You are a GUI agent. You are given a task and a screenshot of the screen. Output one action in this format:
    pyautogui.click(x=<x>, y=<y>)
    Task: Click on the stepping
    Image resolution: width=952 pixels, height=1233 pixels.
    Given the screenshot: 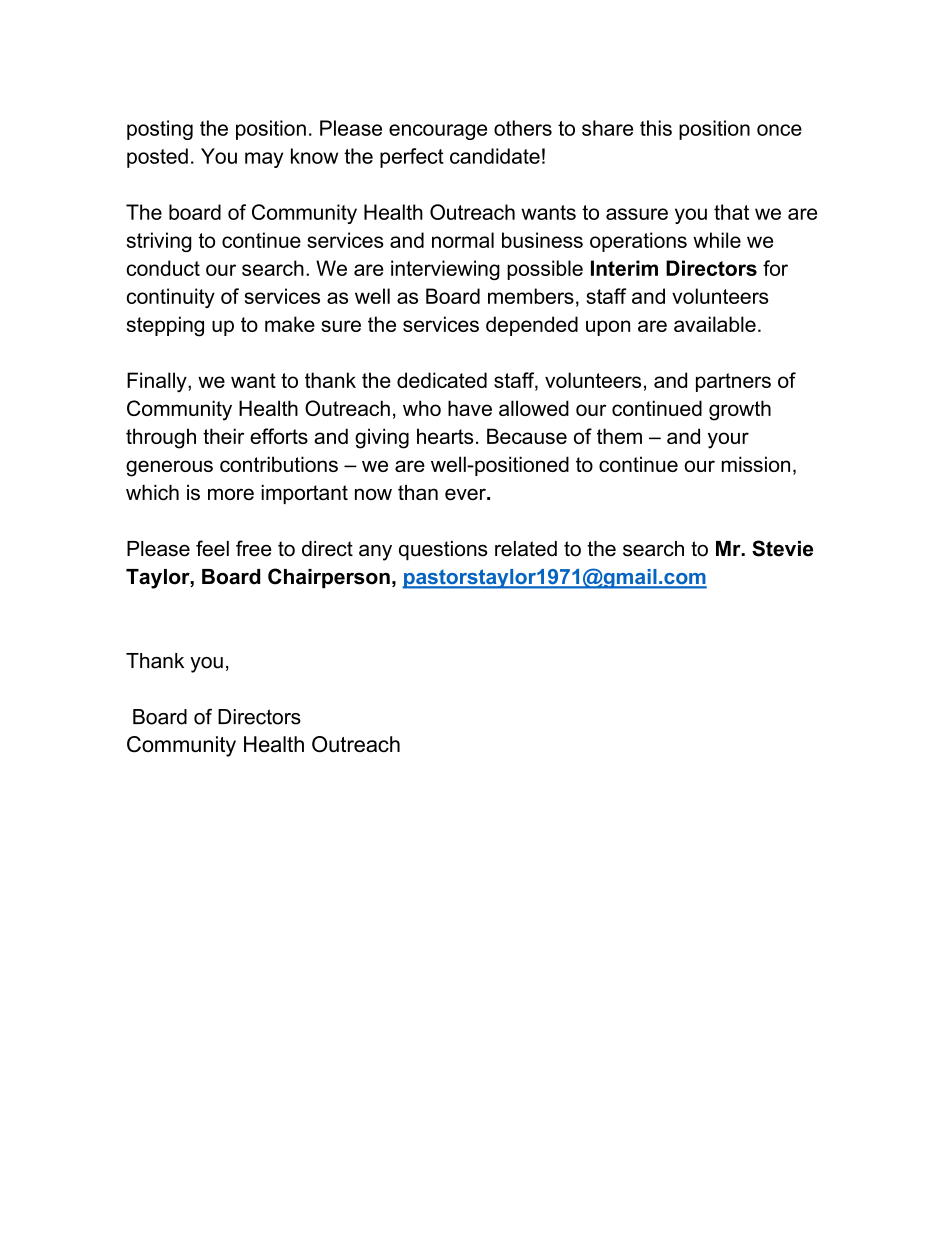 What is the action you would take?
    pyautogui.click(x=165, y=326)
